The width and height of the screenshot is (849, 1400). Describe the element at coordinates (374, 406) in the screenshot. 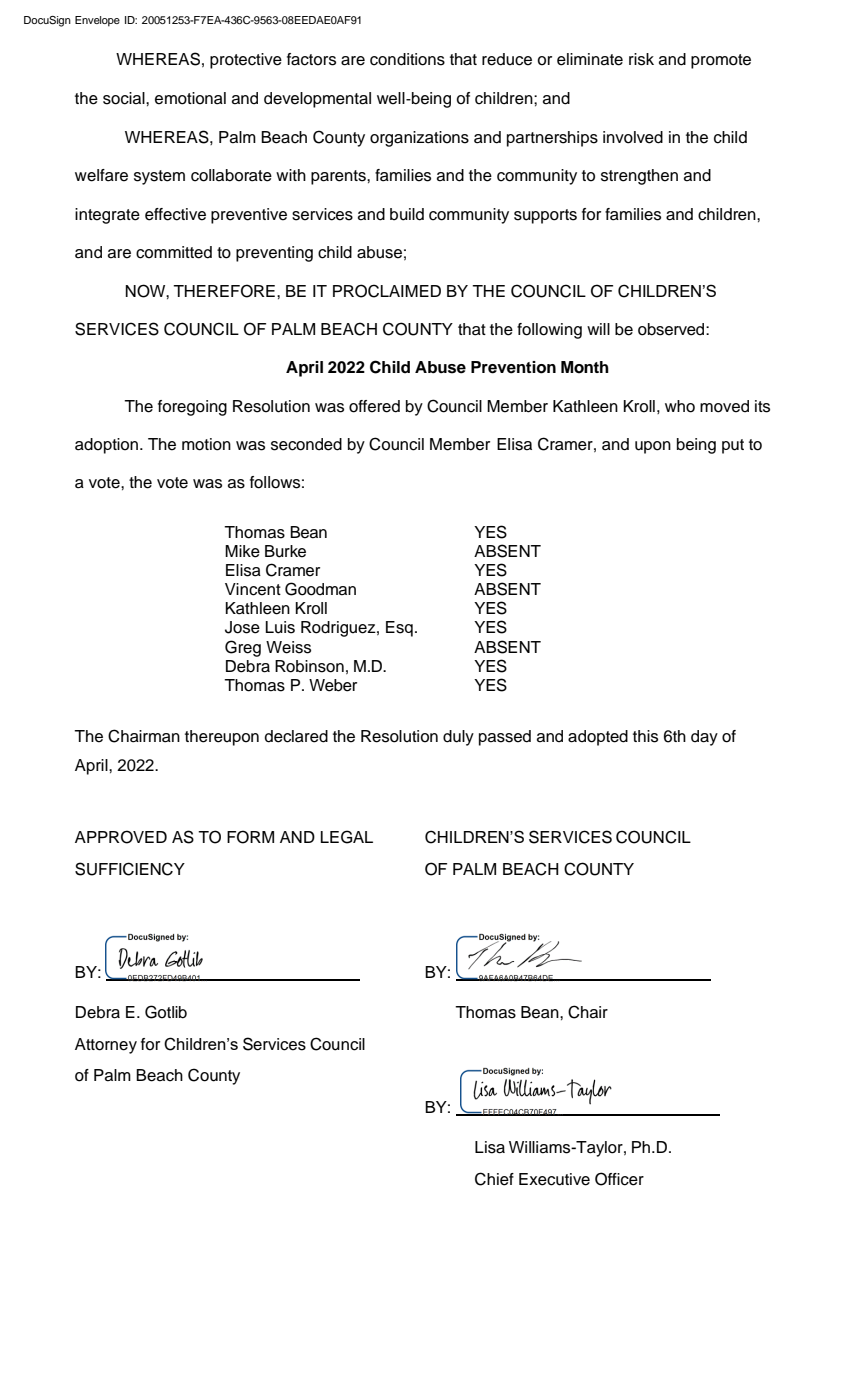

I see `offered` at that location.
